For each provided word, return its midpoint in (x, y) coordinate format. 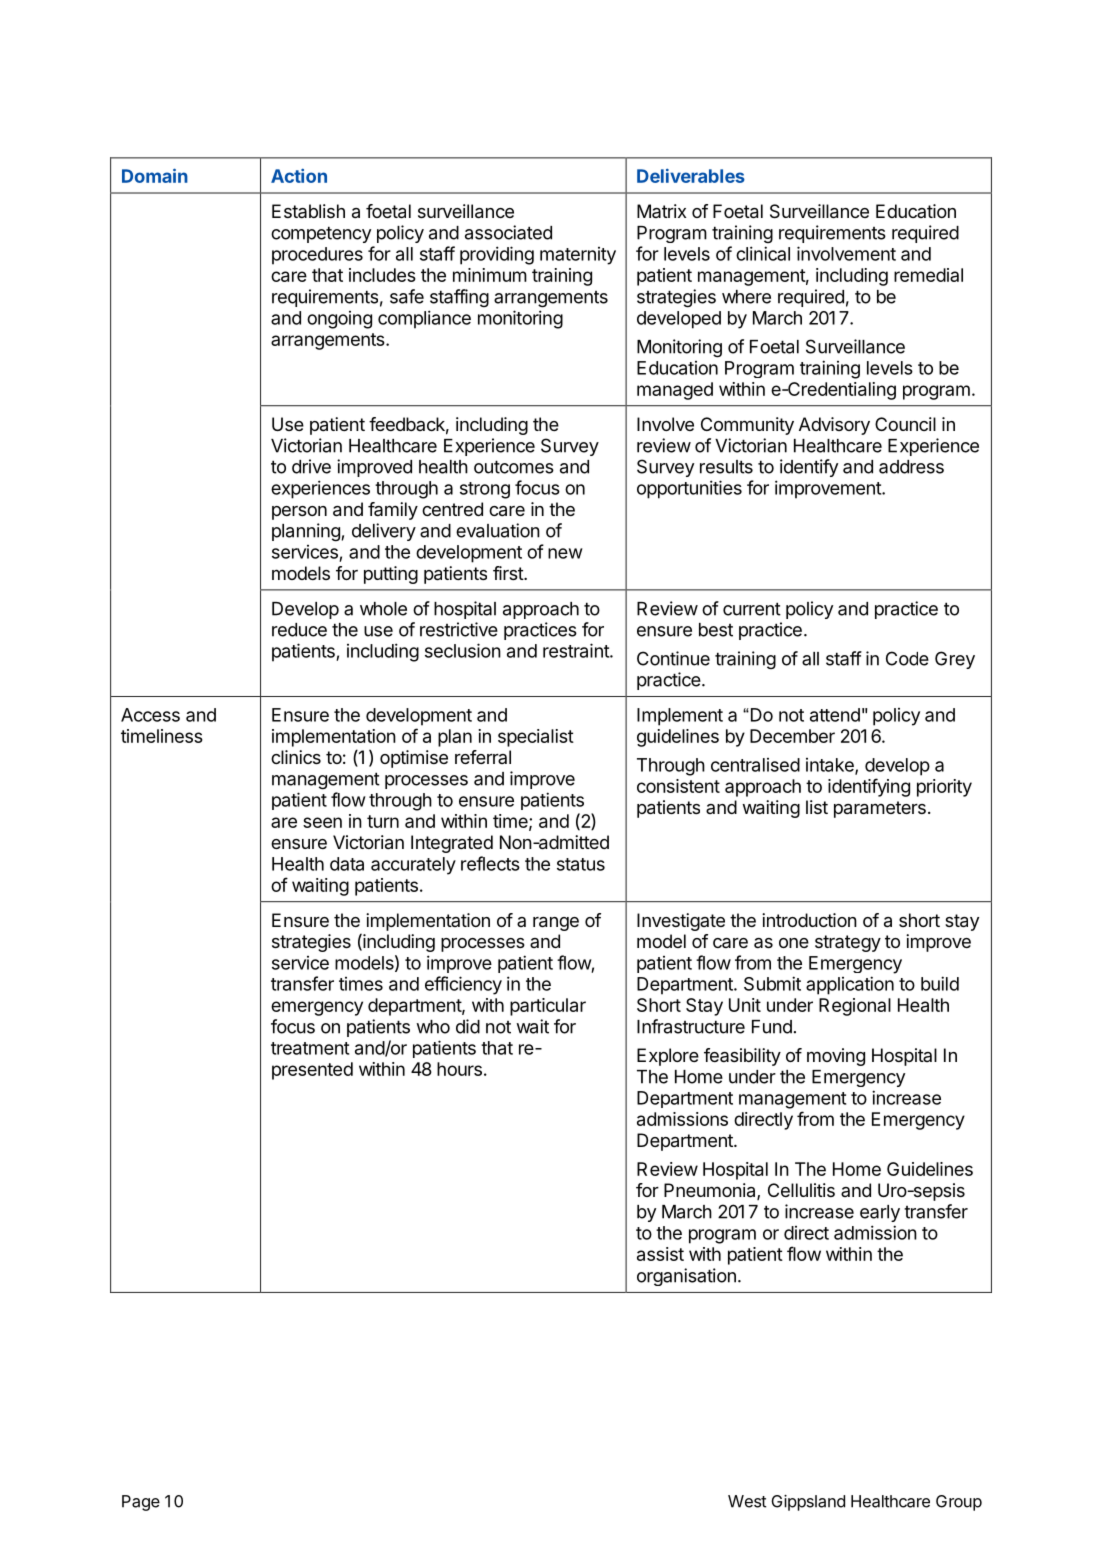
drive (311, 466)
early (880, 1213)
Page (141, 1503)
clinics (296, 757)
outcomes (514, 467)
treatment (310, 1048)
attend (835, 715)
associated (508, 232)
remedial (928, 275)
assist (660, 1254)
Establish (308, 211)
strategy (848, 943)
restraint (577, 650)
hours (459, 1069)
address (911, 467)
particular (548, 1007)
